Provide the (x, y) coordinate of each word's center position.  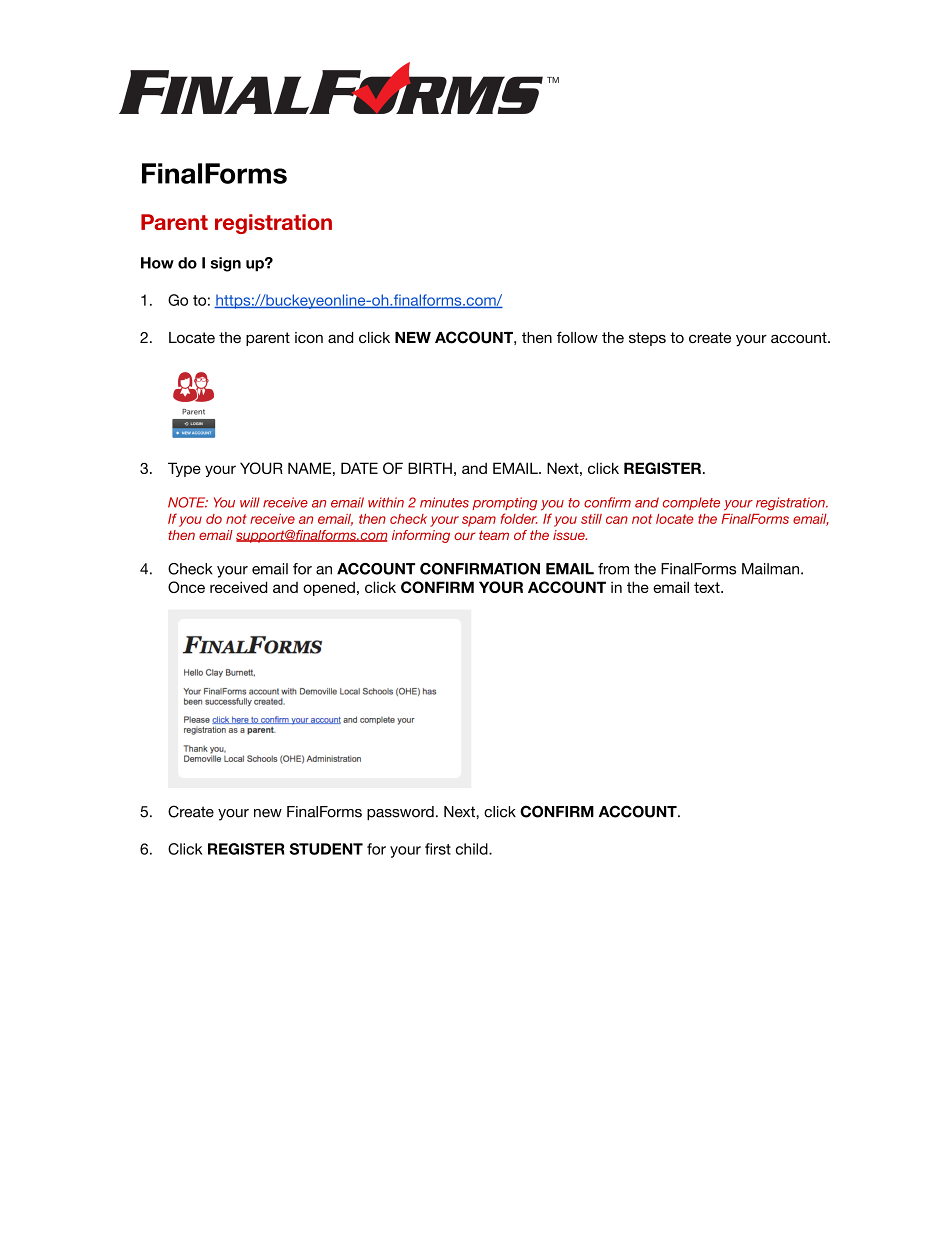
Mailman (772, 569)
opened (329, 588)
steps (647, 339)
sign (226, 264)
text (708, 587)
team (494, 535)
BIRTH (430, 468)
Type (184, 469)
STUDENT (326, 849)
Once (186, 587)
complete (691, 503)
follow (577, 337)
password (400, 813)
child (473, 849)
